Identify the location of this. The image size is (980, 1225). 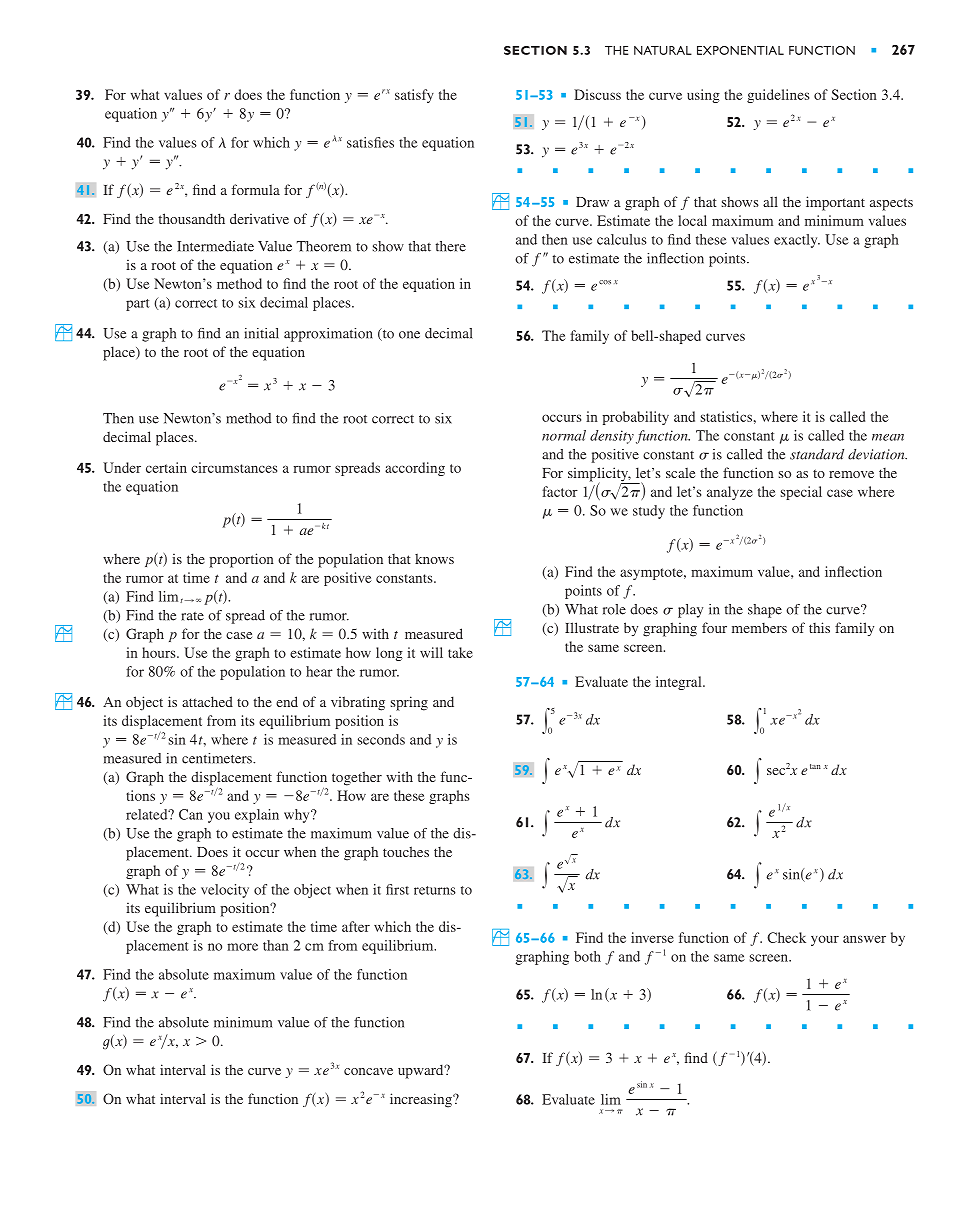
(819, 627).
